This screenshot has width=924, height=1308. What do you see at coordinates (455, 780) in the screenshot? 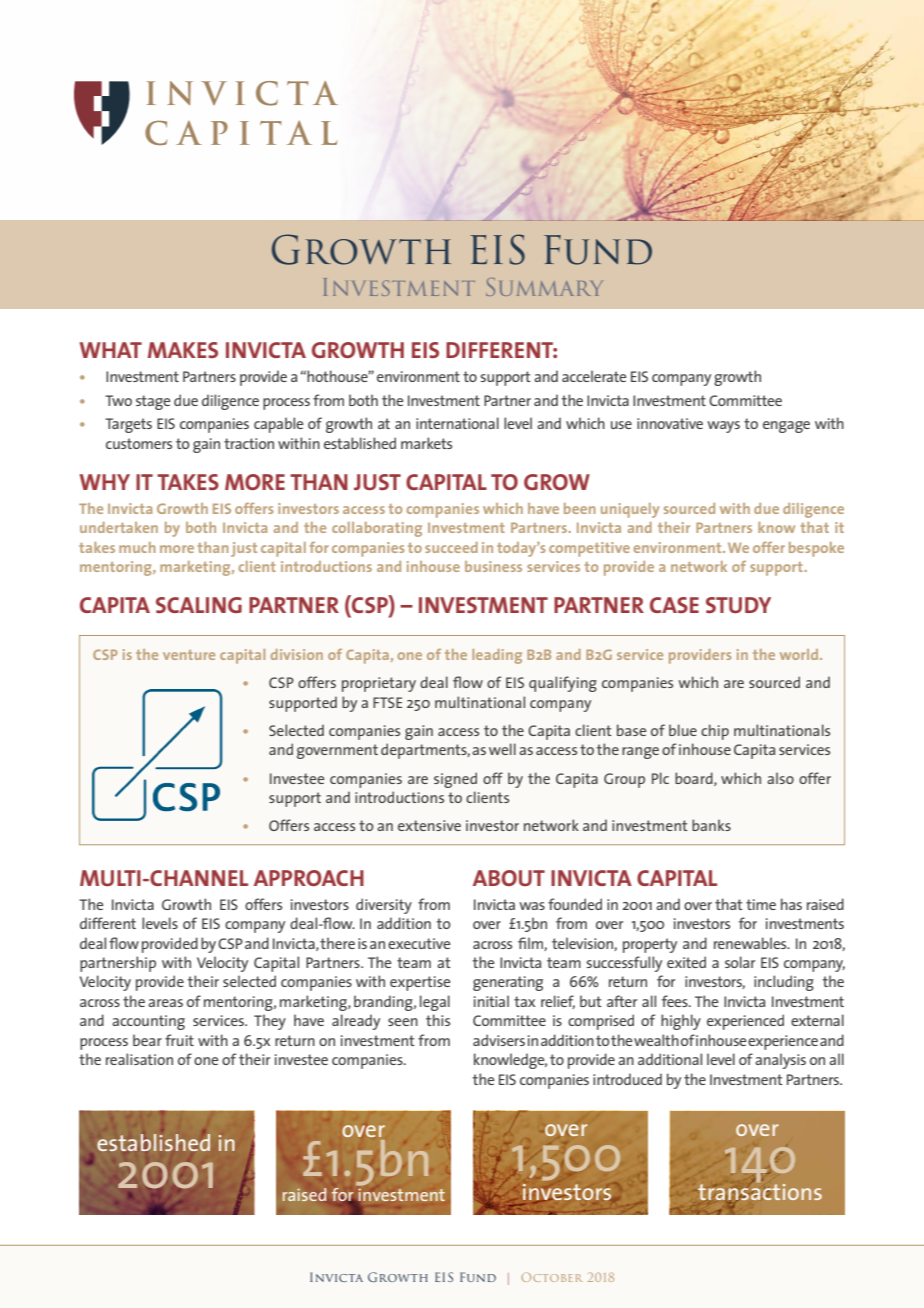
I see `signed` at bounding box center [455, 780].
